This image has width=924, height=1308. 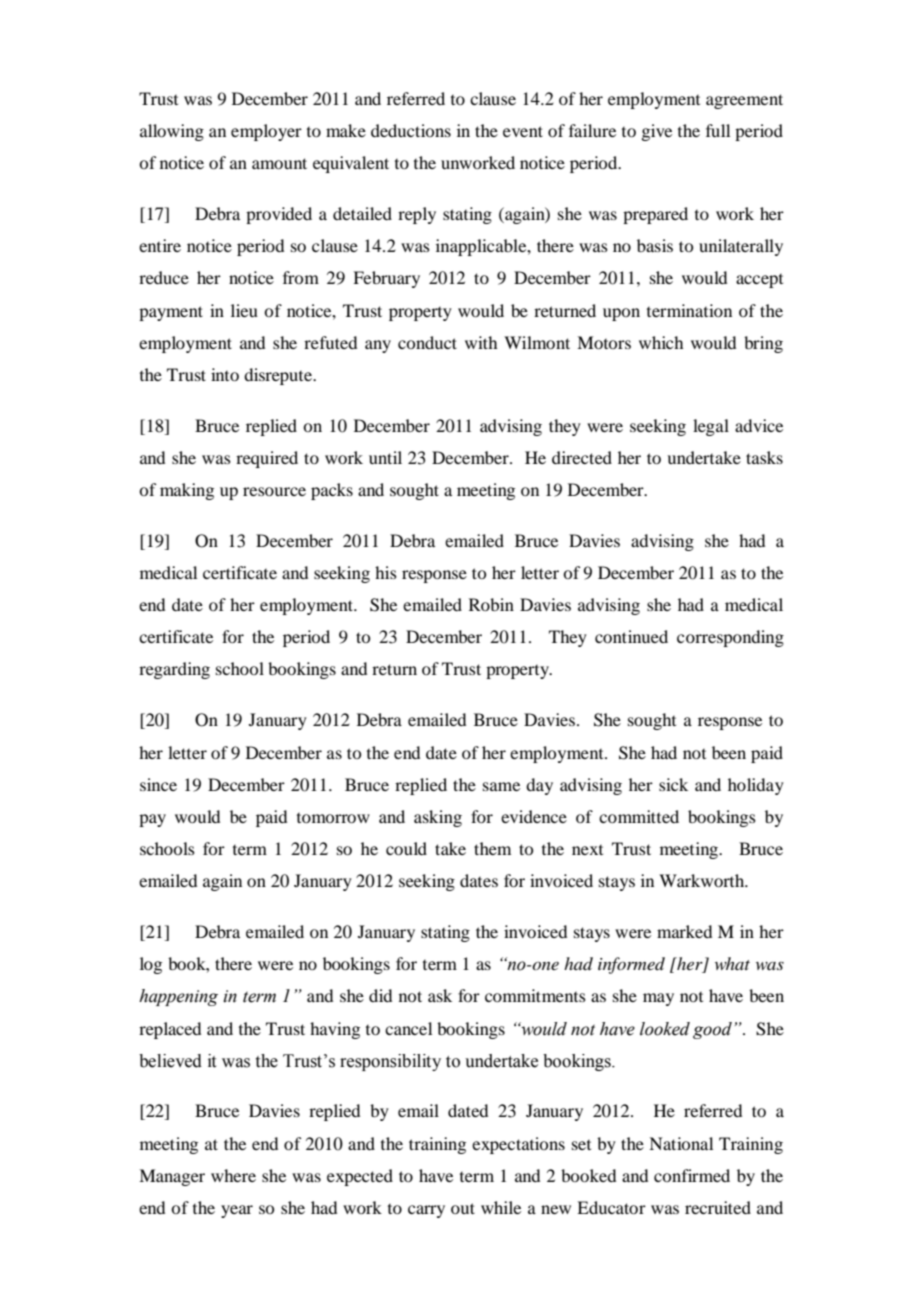 What do you see at coordinates (463, 1208) in the image?
I see `out` at bounding box center [463, 1208].
